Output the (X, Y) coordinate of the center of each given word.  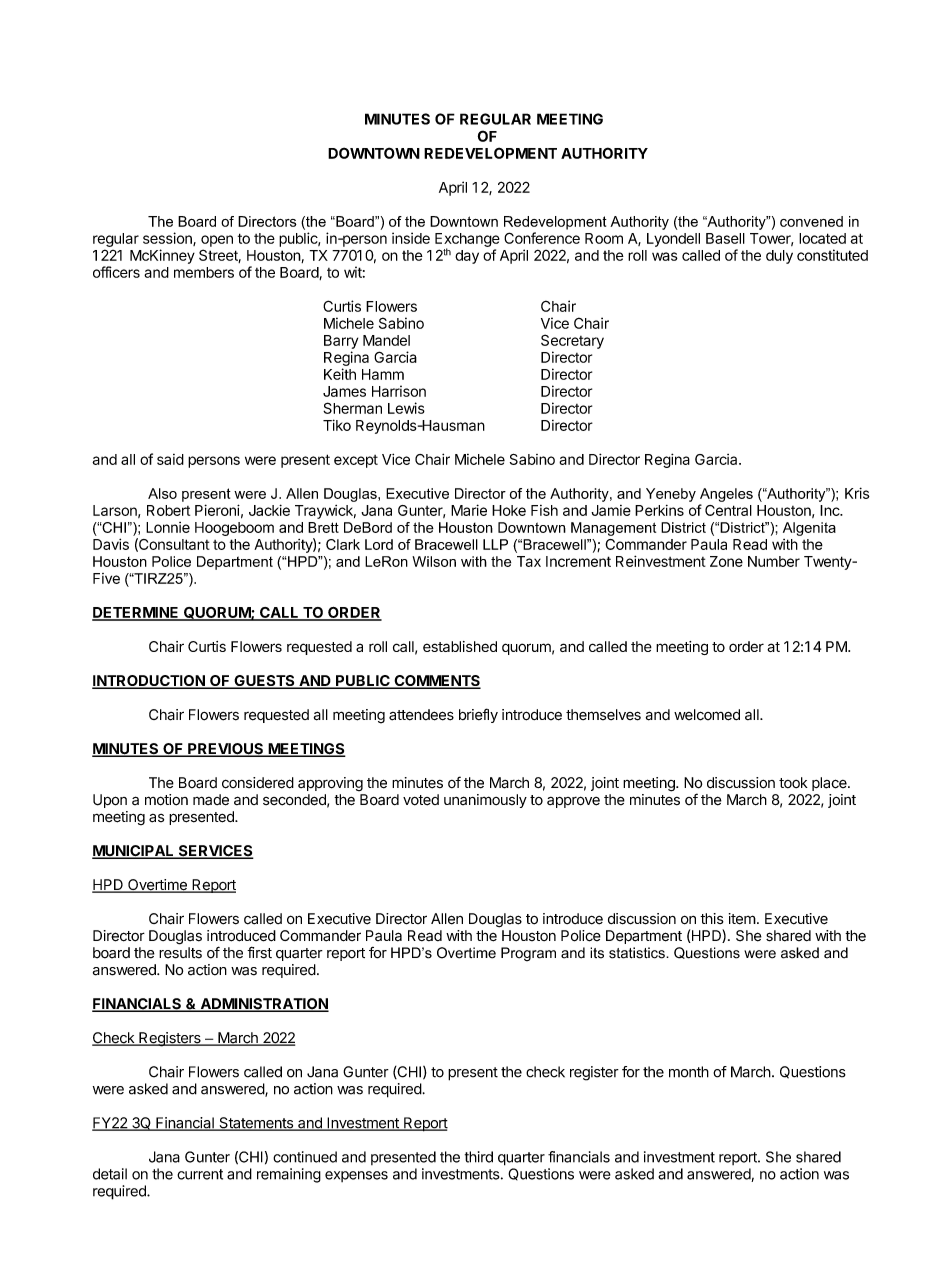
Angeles (726, 495)
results (180, 953)
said (170, 459)
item (742, 919)
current (200, 1174)
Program (528, 954)
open (217, 241)
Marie (469, 510)
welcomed (707, 715)
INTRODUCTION (149, 682)
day (467, 257)
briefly (478, 715)
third (479, 1157)
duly (779, 257)
